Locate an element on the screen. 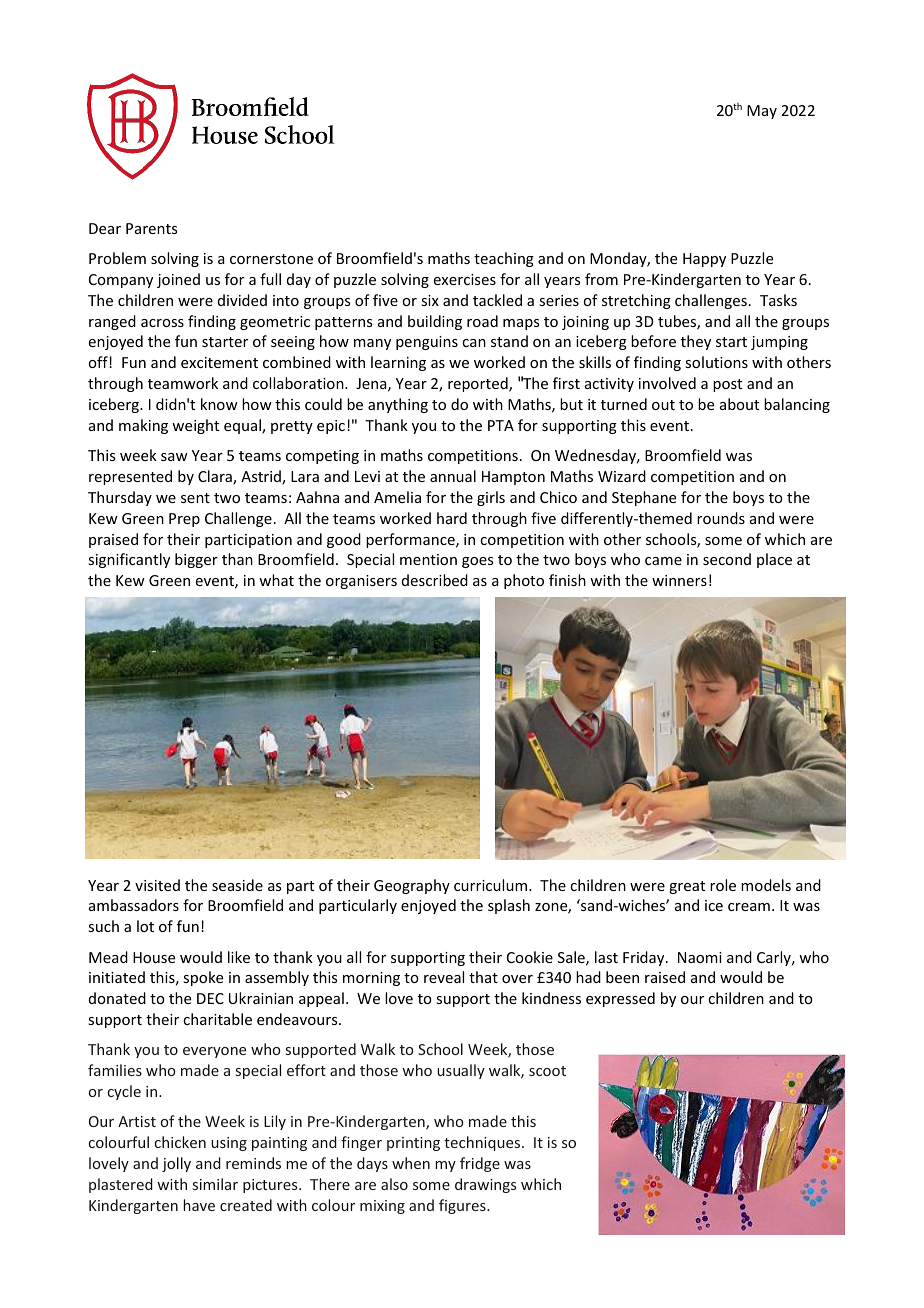  May is located at coordinates (762, 112).
